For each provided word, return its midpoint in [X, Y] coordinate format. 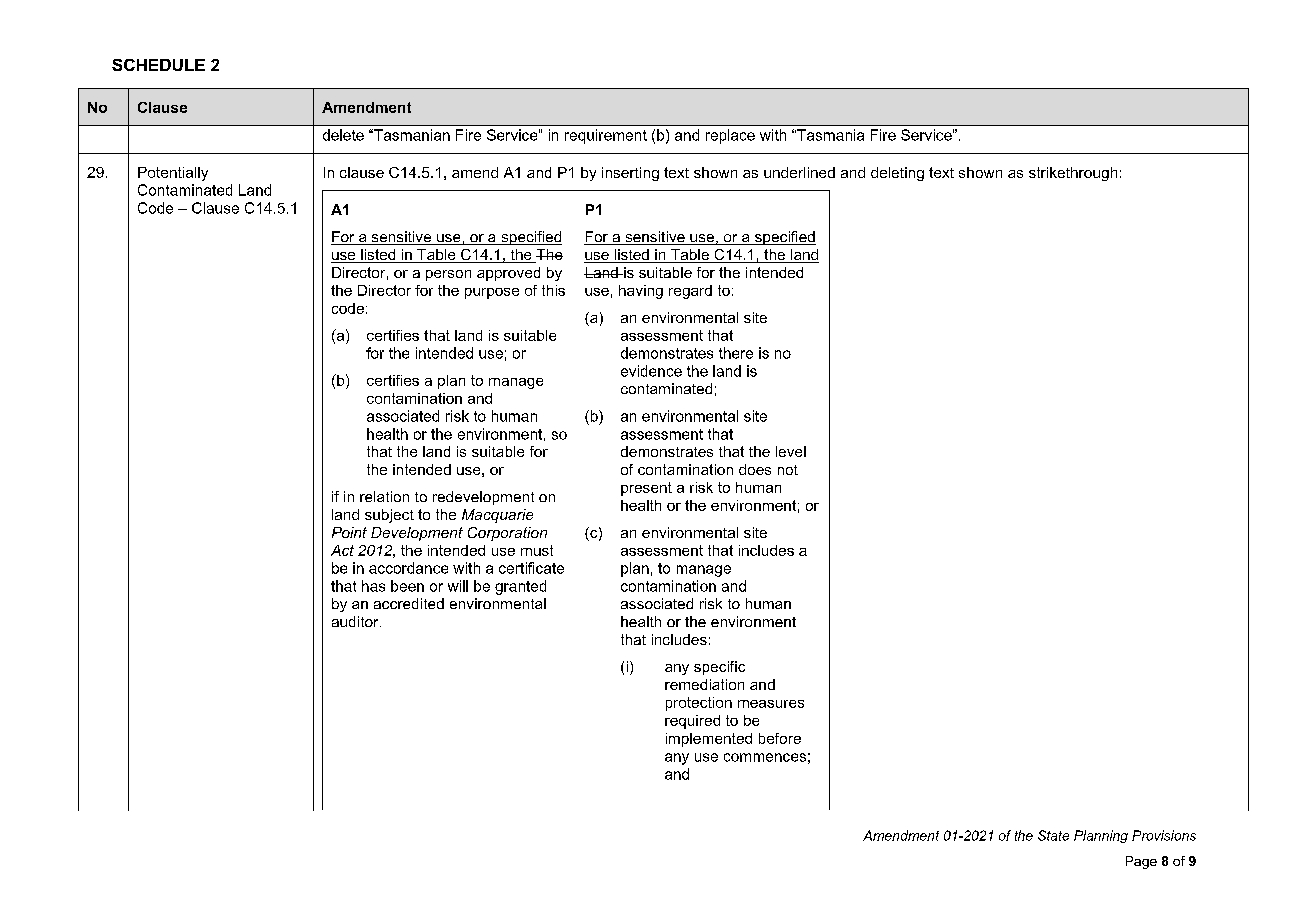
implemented [709, 740]
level [791, 451]
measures [771, 704]
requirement [606, 136]
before [780, 738]
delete [343, 135]
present [646, 489]
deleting [897, 174]
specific [719, 668]
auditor [356, 621]
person [448, 275]
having [641, 292]
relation [384, 496]
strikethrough [1073, 174]
